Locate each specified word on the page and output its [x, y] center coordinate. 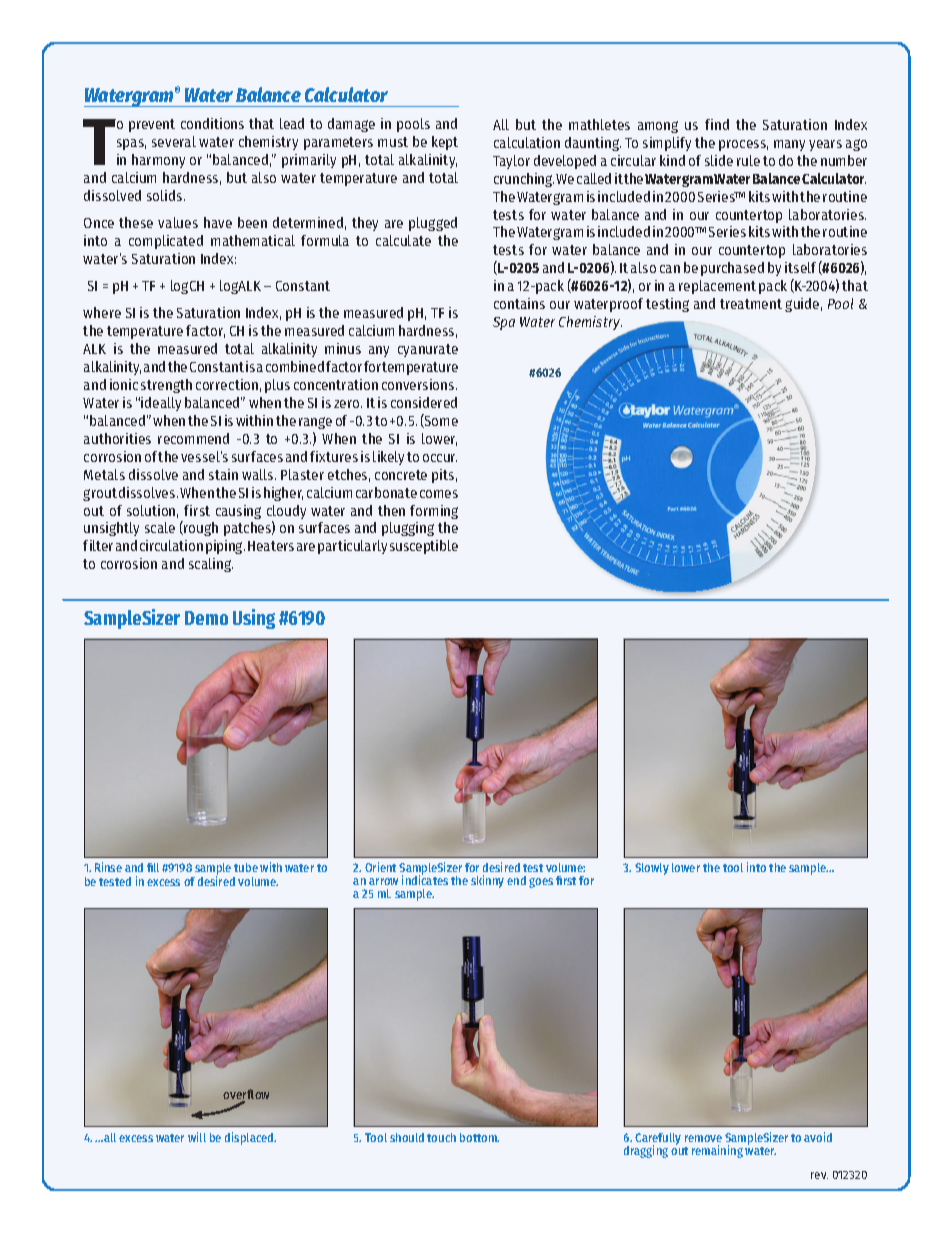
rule [748, 160]
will [197, 1137]
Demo [206, 618]
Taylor [511, 162]
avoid [818, 1137]
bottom [479, 1137]
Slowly [652, 869]
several [174, 141]
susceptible [424, 547]
